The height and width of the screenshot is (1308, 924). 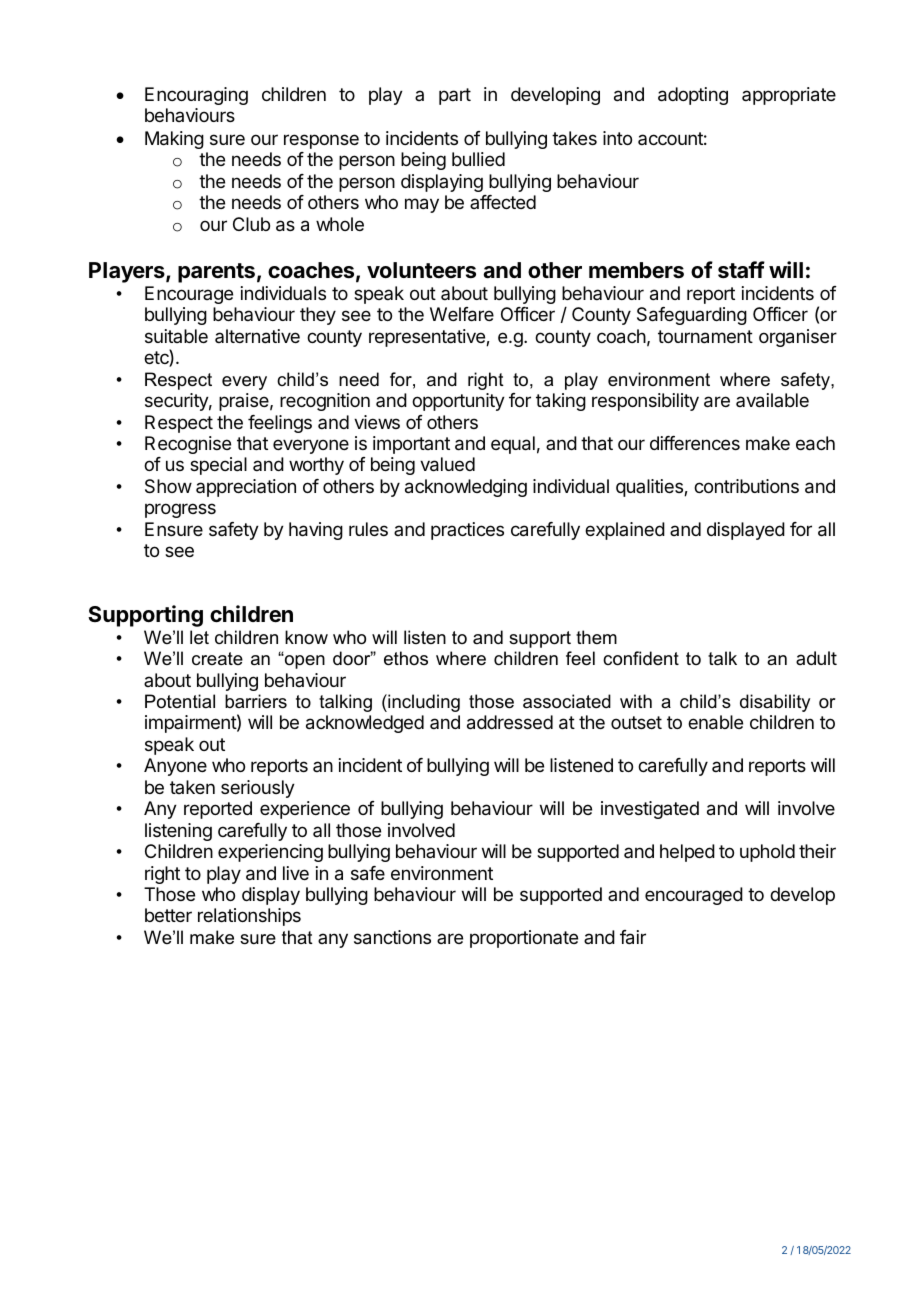 I want to click on parents, so click(x=216, y=273).
